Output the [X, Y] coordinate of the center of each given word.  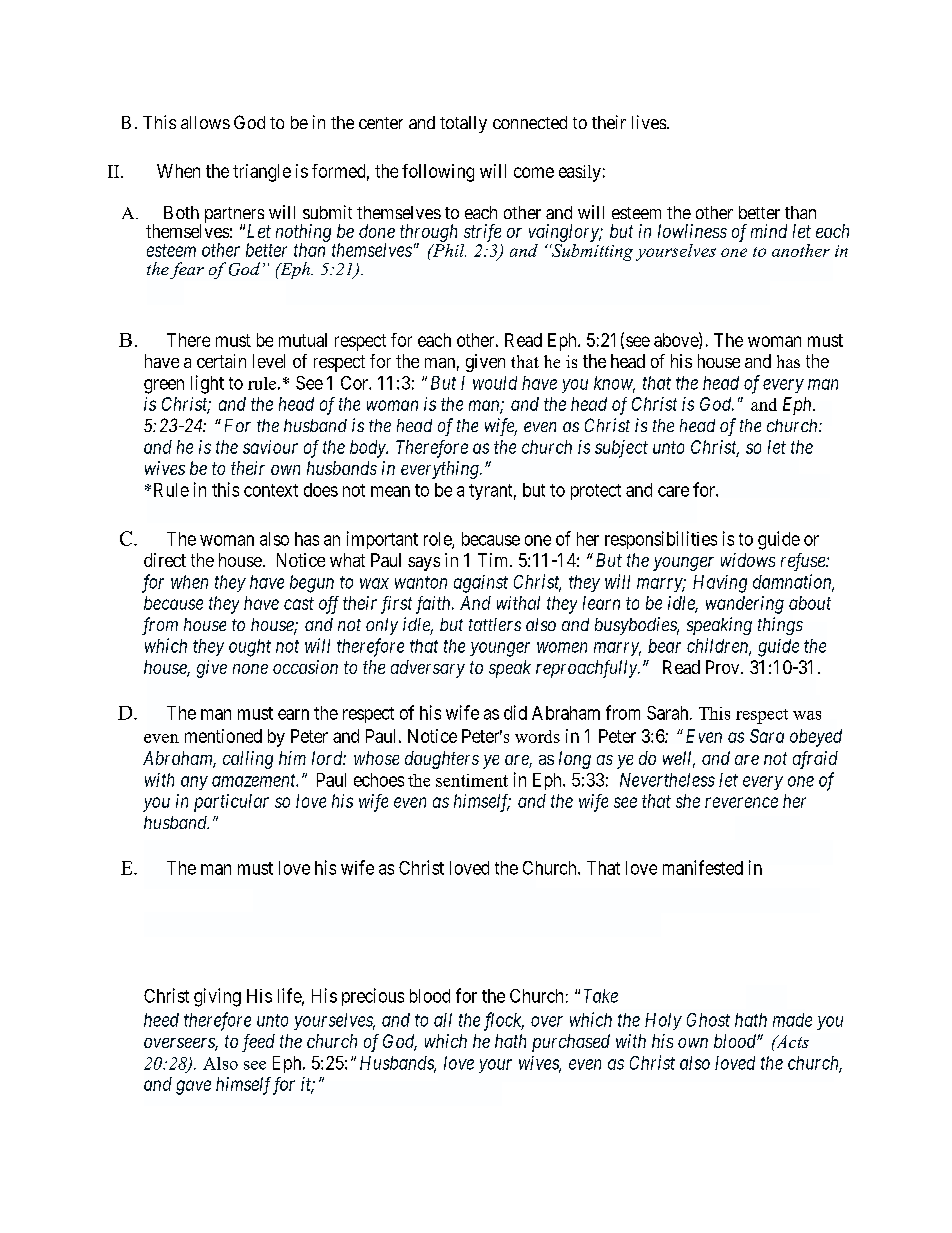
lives [650, 122]
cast [299, 603]
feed [258, 1043]
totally [463, 124]
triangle [262, 173]
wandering [745, 605]
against [481, 584]
